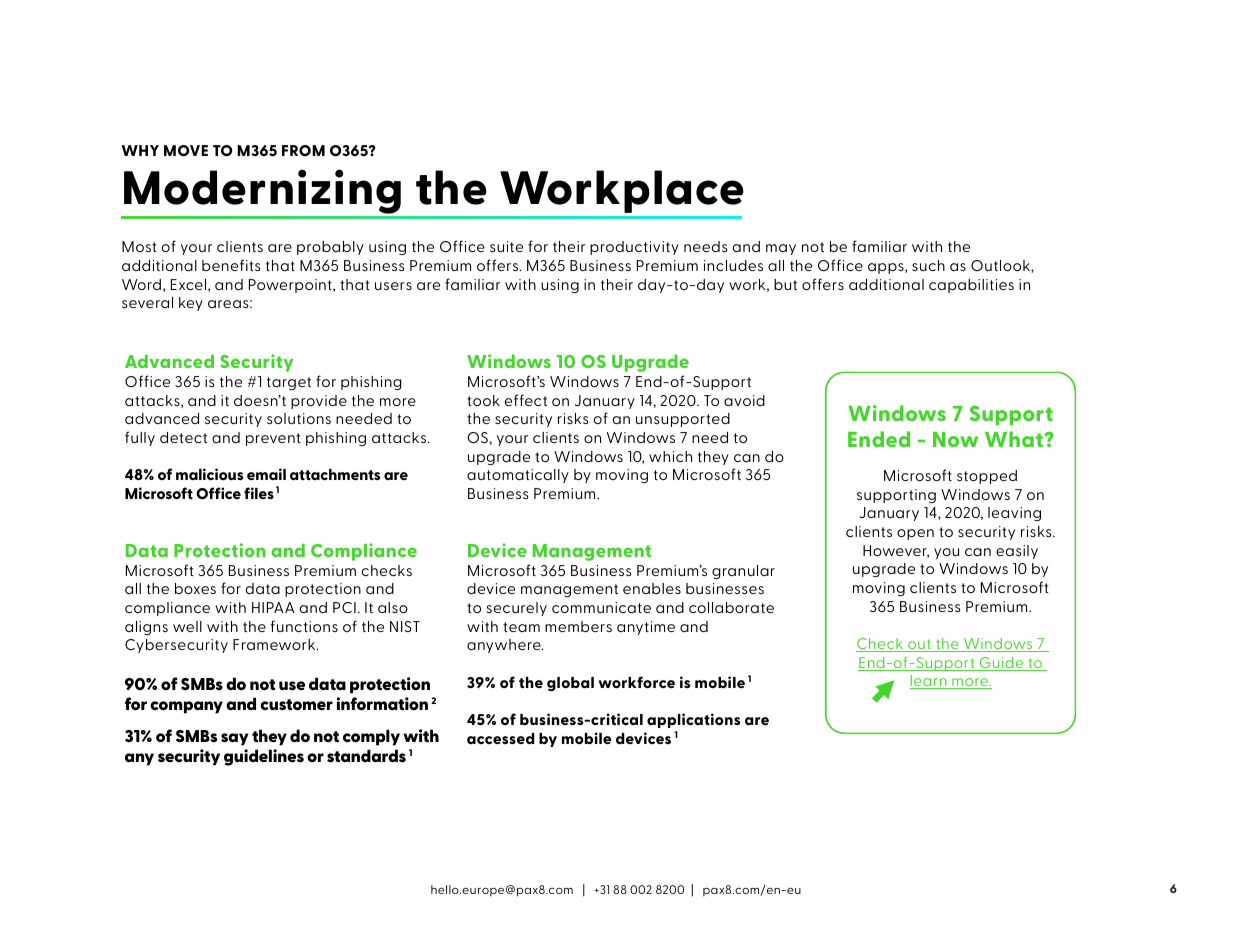 This screenshot has width=1233, height=952. I want to click on enables, so click(652, 588).
